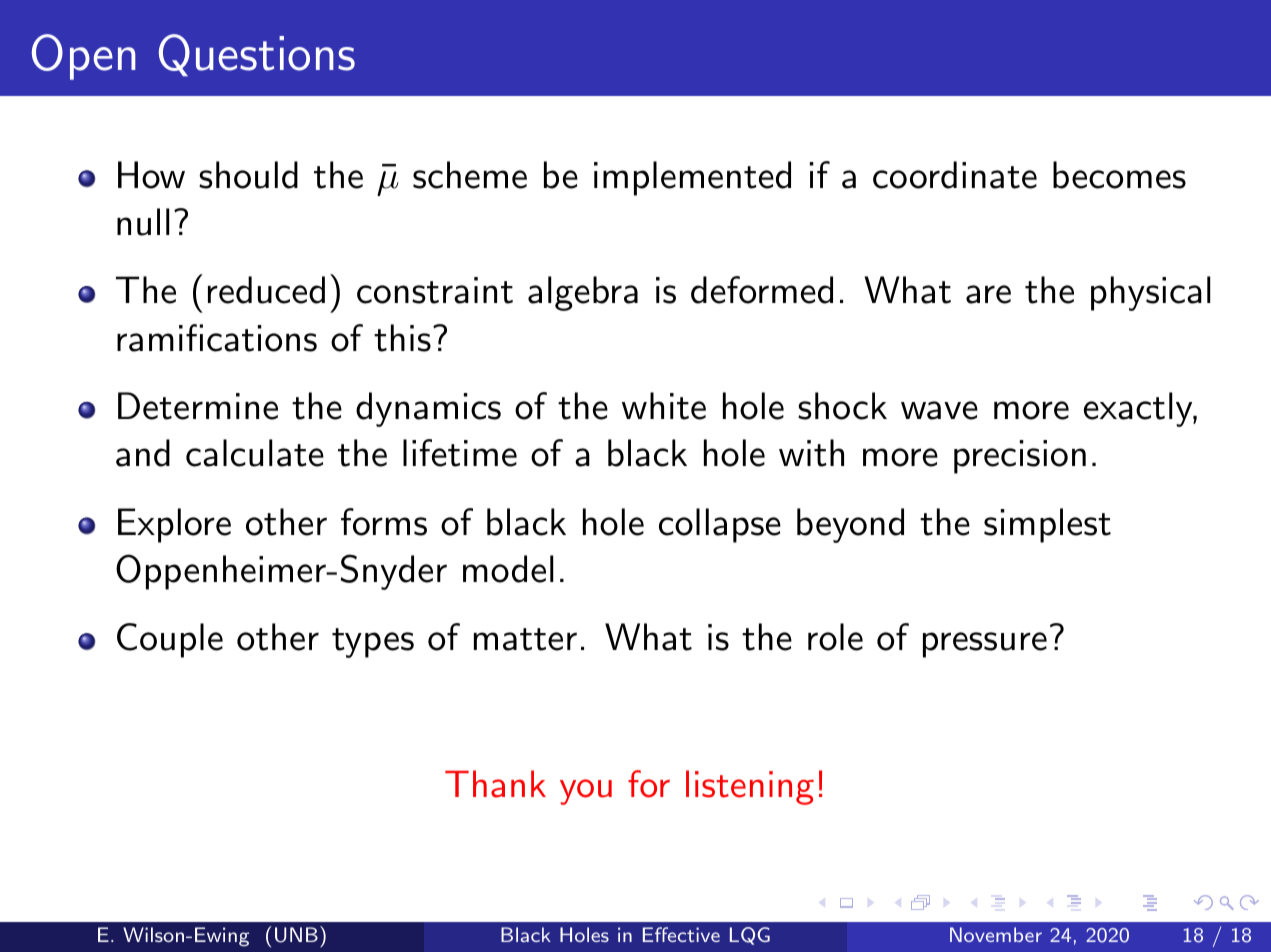 This screenshot has height=952, width=1271. I want to click on Thank, so click(495, 784).
